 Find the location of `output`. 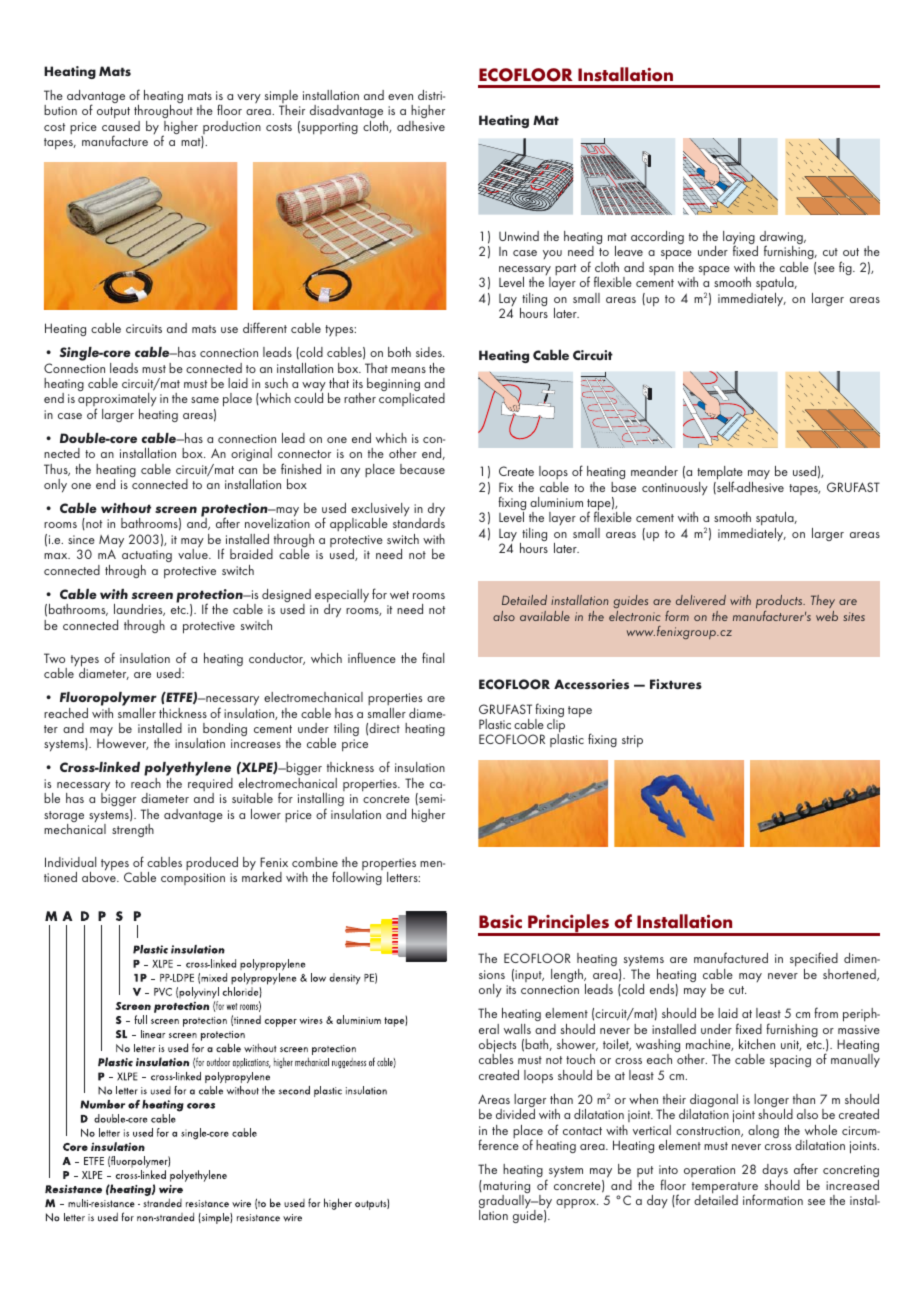

output is located at coordinates (113, 113).
